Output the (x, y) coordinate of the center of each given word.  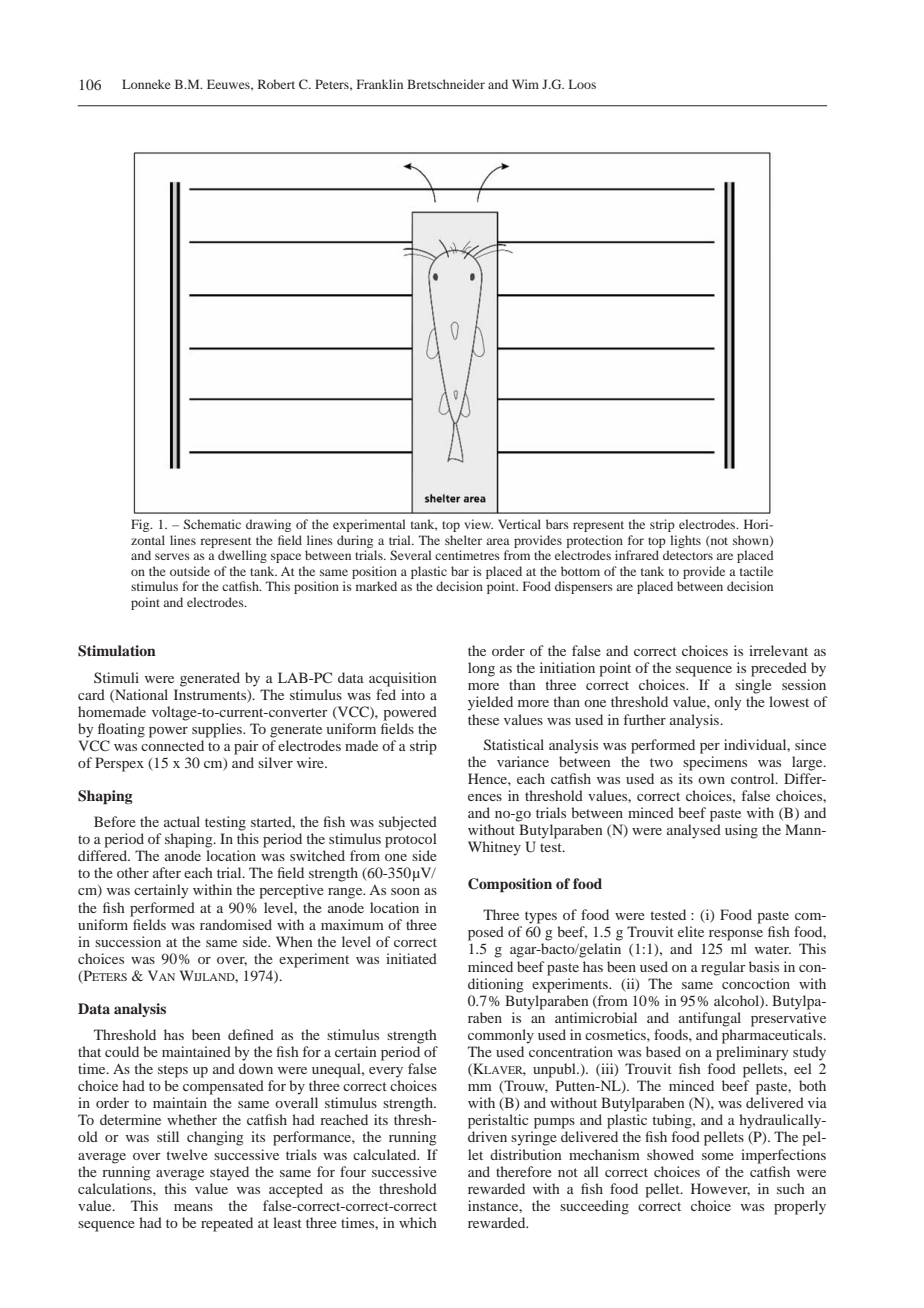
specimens (715, 763)
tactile (756, 571)
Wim (525, 84)
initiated (411, 958)
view (478, 524)
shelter (463, 540)
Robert (276, 84)
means (193, 1207)
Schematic (212, 524)
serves (172, 556)
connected (172, 745)
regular (723, 968)
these (483, 719)
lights (685, 541)
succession (128, 941)
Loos (582, 84)
